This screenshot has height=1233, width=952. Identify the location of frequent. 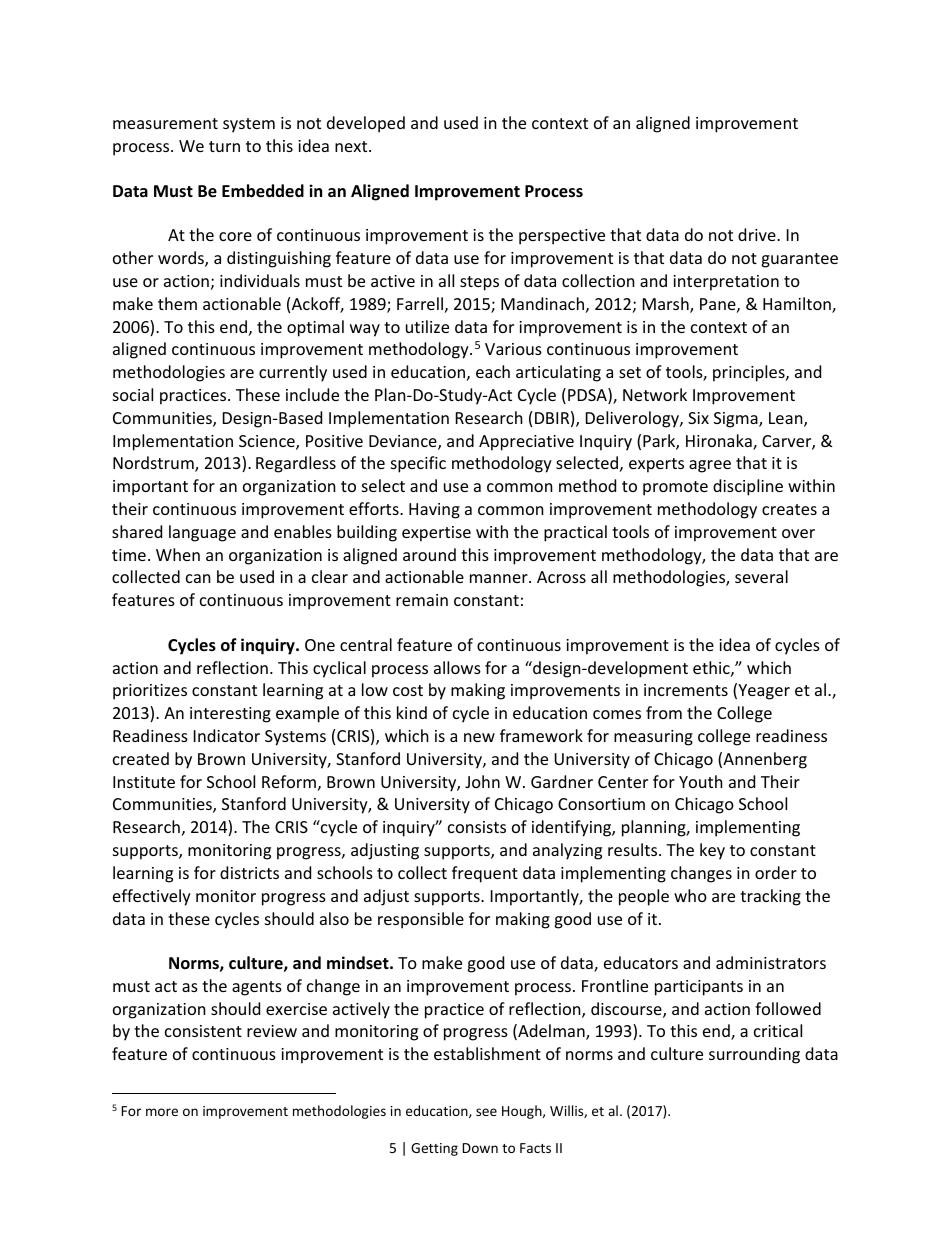
(485, 874).
